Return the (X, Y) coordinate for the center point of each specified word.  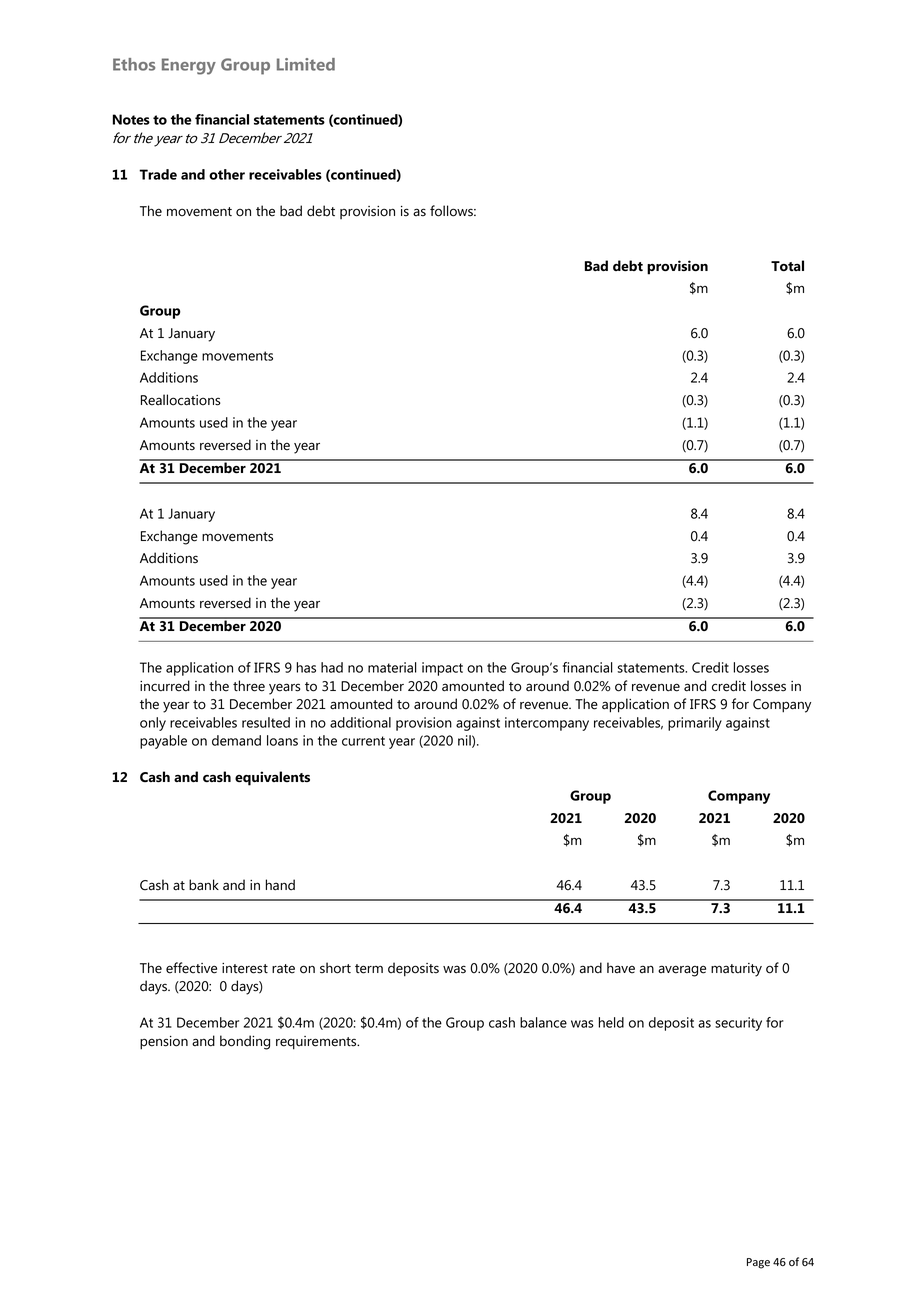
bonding (245, 1042)
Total (787, 265)
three (249, 686)
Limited (306, 64)
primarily (695, 724)
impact (442, 669)
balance (543, 1022)
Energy (189, 66)
